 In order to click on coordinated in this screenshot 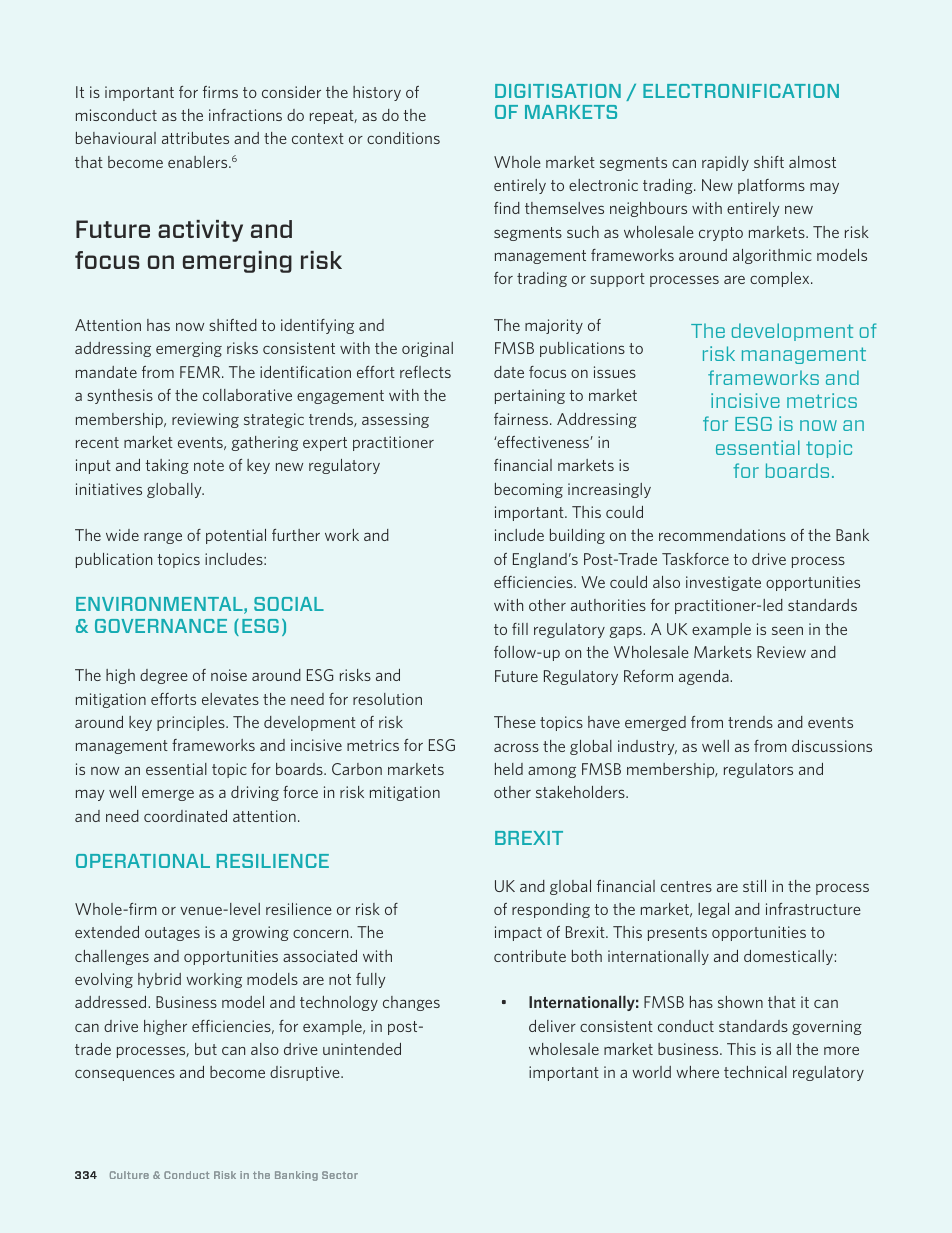, I will do `click(185, 816)`.
